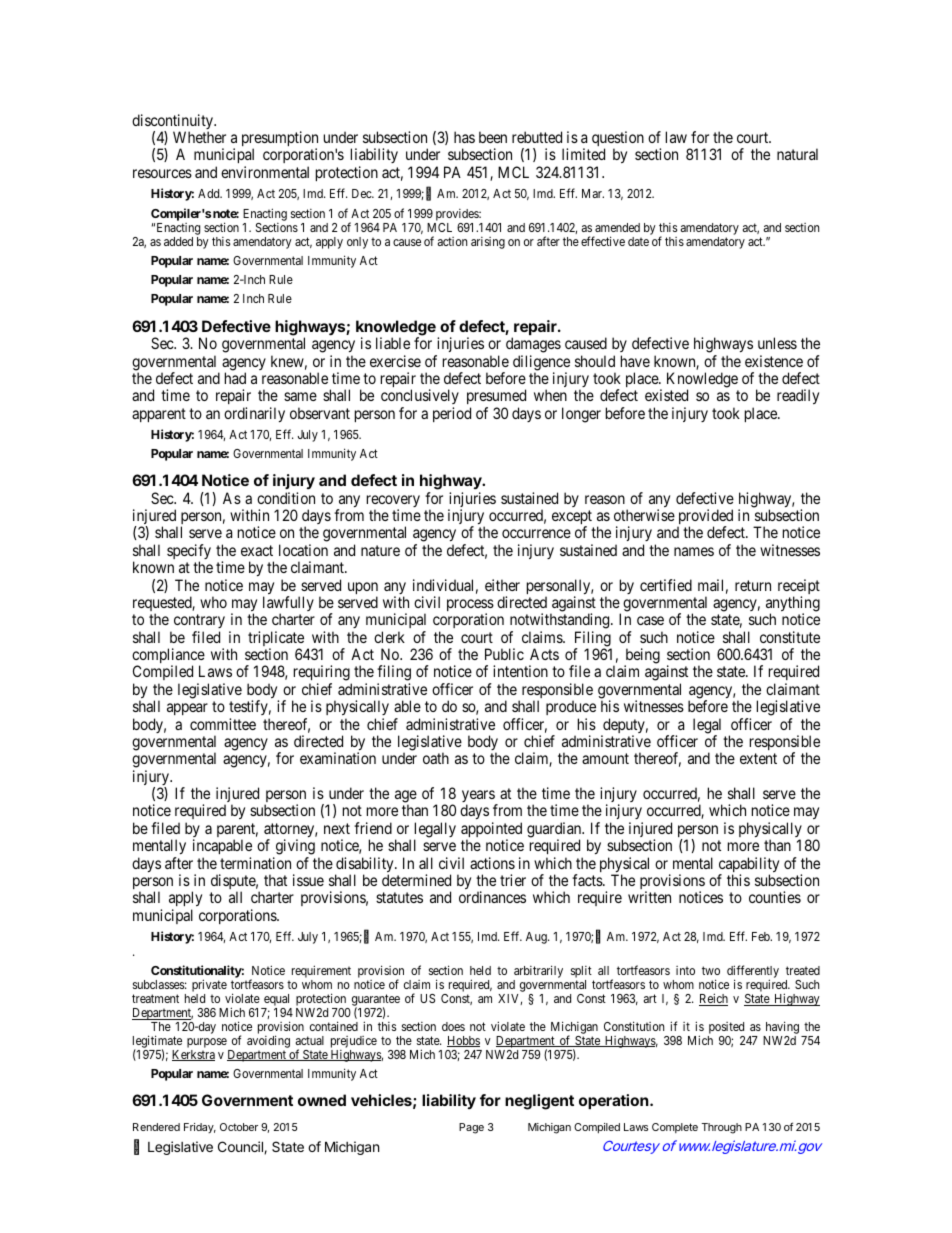 The image size is (952, 1233). What do you see at coordinates (493, 137) in the page?
I see `been` at bounding box center [493, 137].
